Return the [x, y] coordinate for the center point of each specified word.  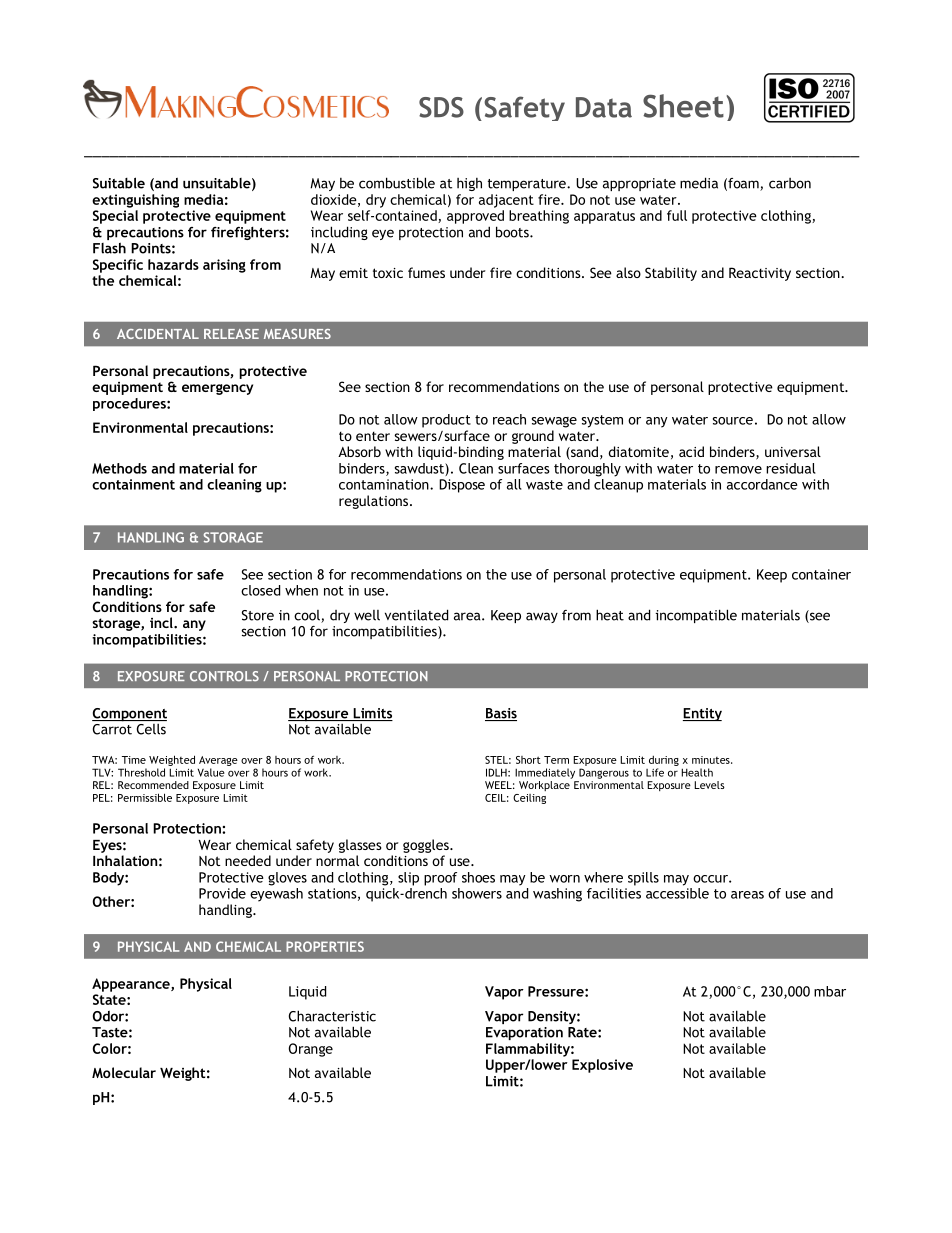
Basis [501, 714]
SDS [441, 107]
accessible [677, 893]
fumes [426, 272]
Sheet [683, 106]
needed [248, 860]
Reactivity [760, 274]
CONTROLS [224, 676]
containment [133, 484]
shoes [478, 877]
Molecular [124, 1072]
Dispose [462, 486]
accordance [762, 484]
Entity [702, 714]
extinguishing [135, 201]
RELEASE [231, 334]
